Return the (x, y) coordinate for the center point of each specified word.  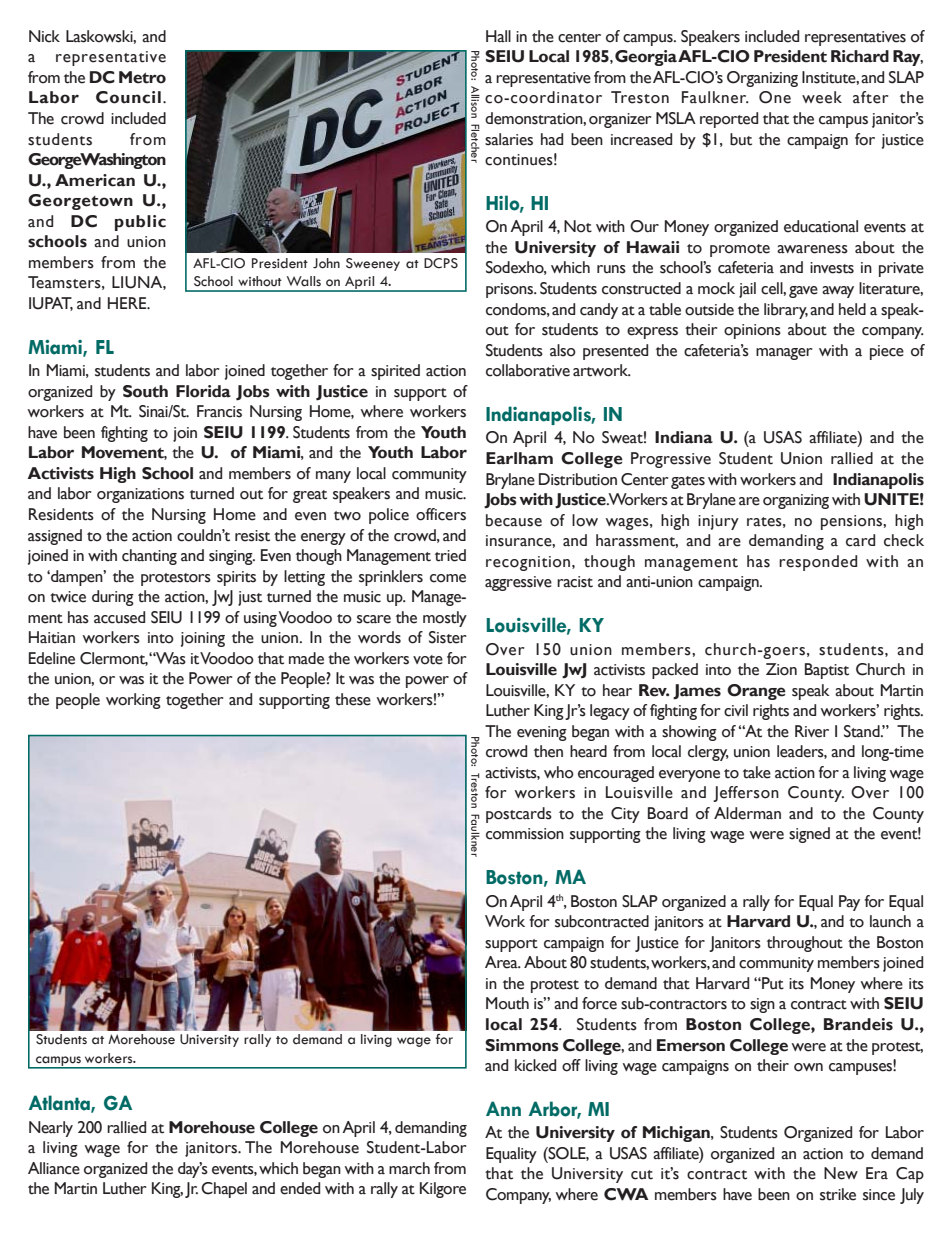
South (145, 391)
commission (525, 834)
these (353, 699)
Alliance (54, 1168)
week (822, 97)
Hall (498, 36)
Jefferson (746, 794)
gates (688, 482)
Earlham (519, 458)
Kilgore (443, 1190)
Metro (142, 77)
